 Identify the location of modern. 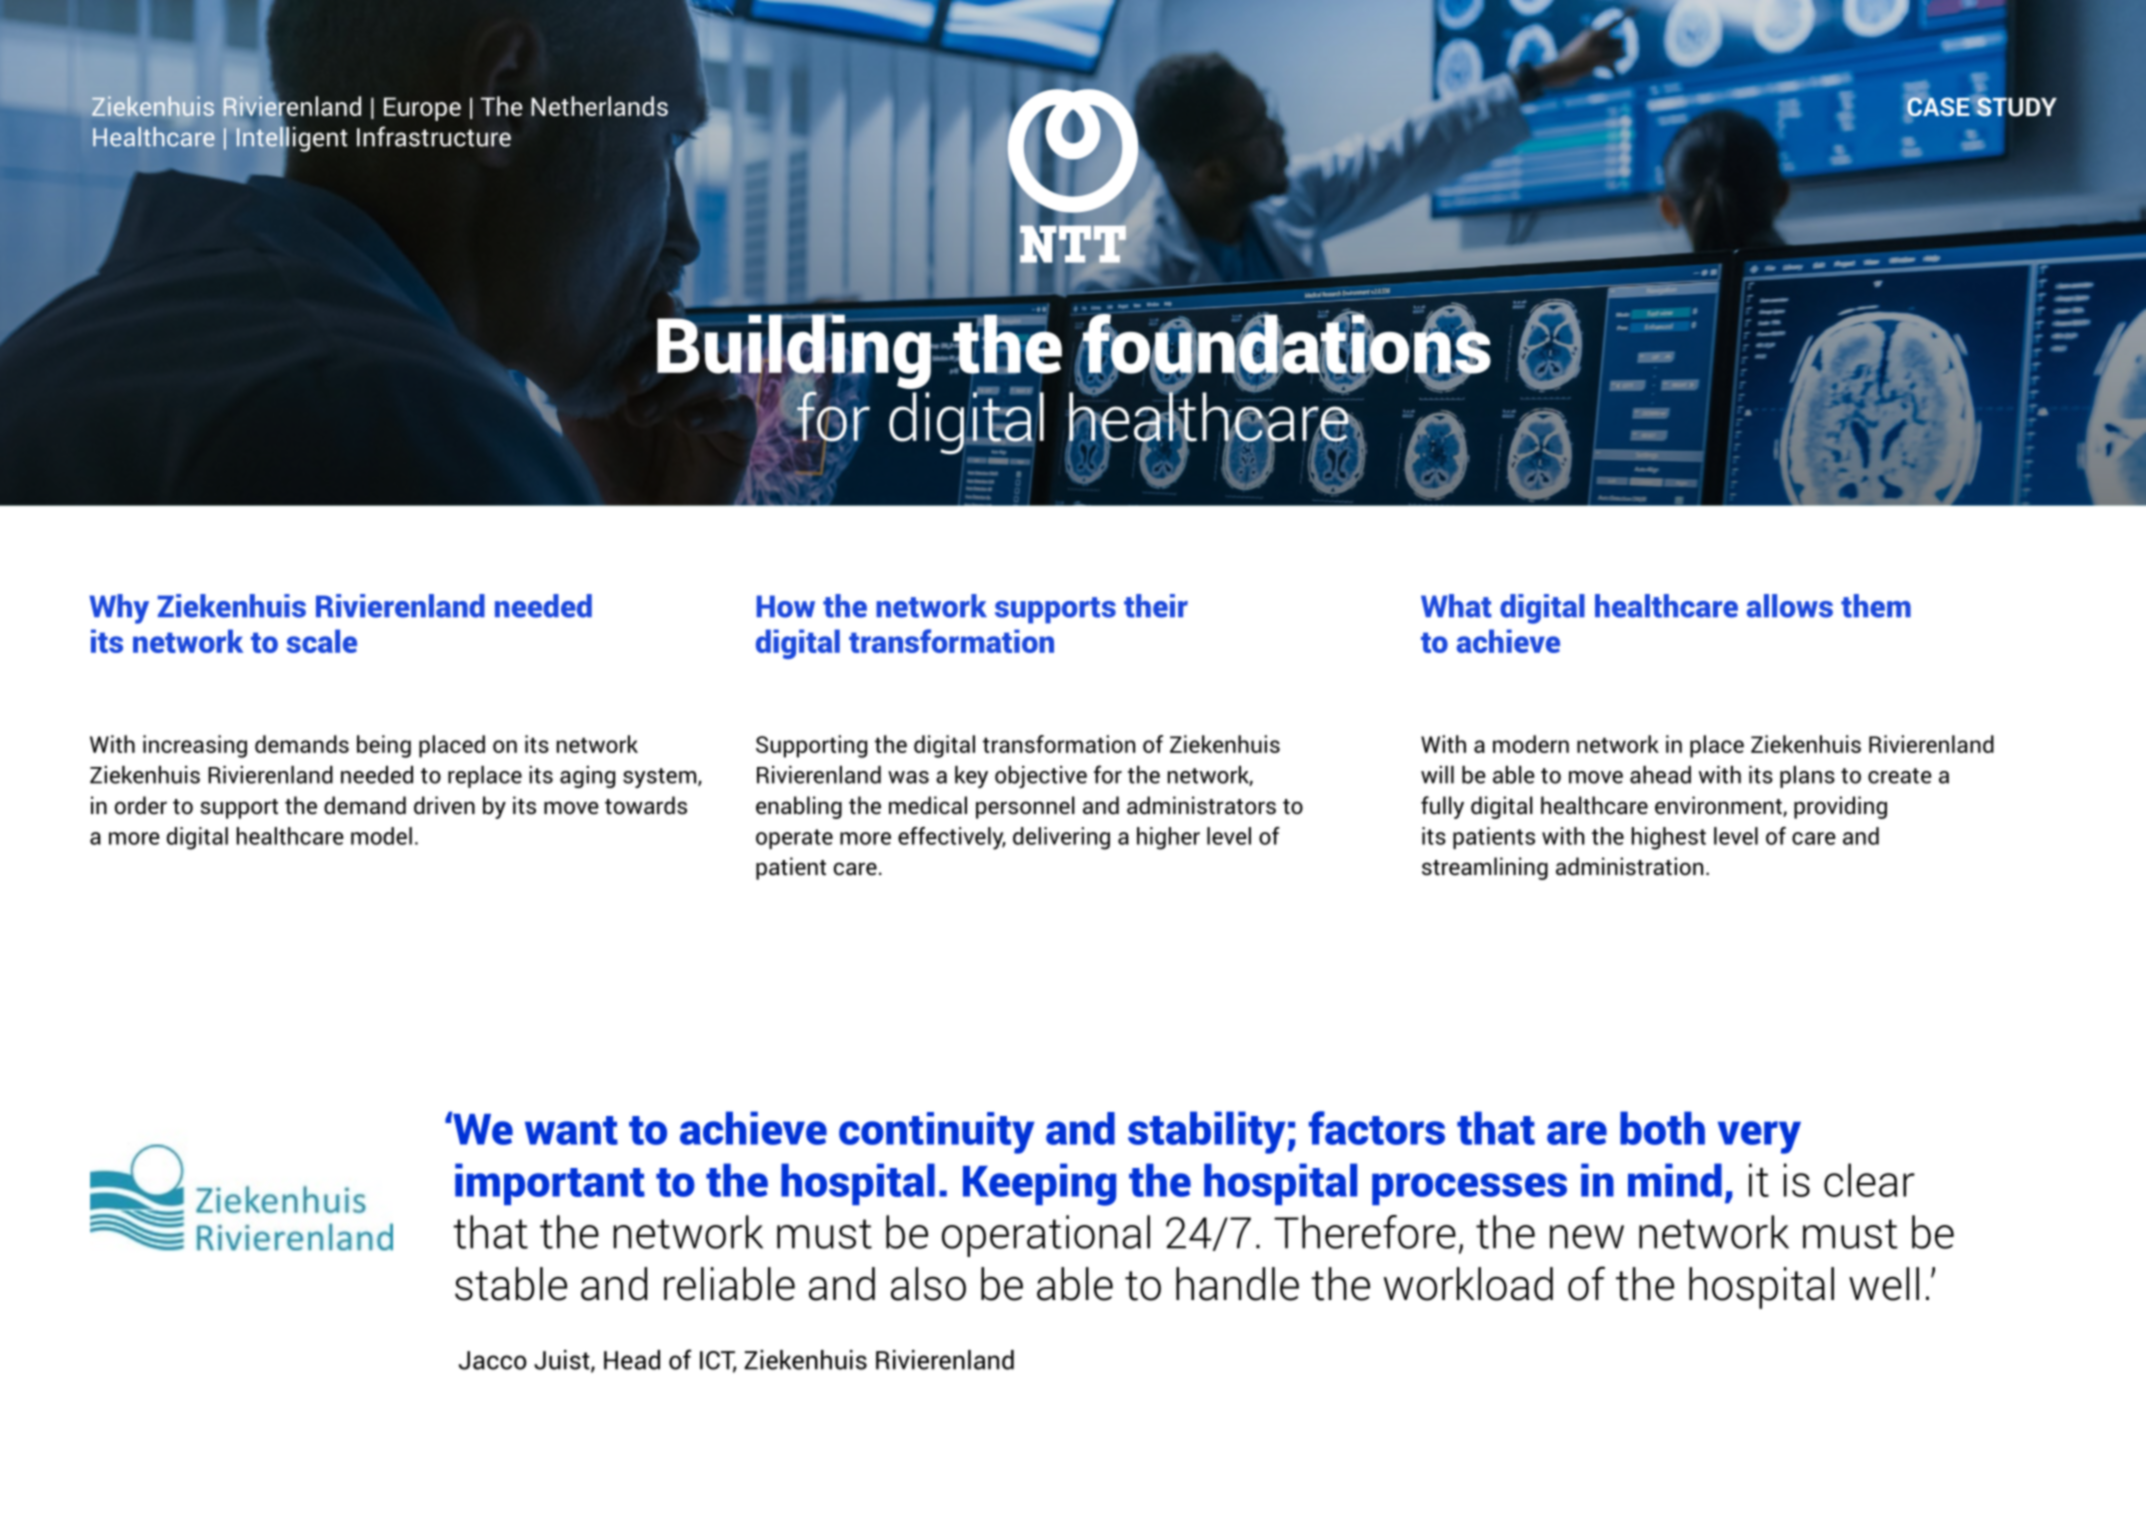
(1531, 744).
